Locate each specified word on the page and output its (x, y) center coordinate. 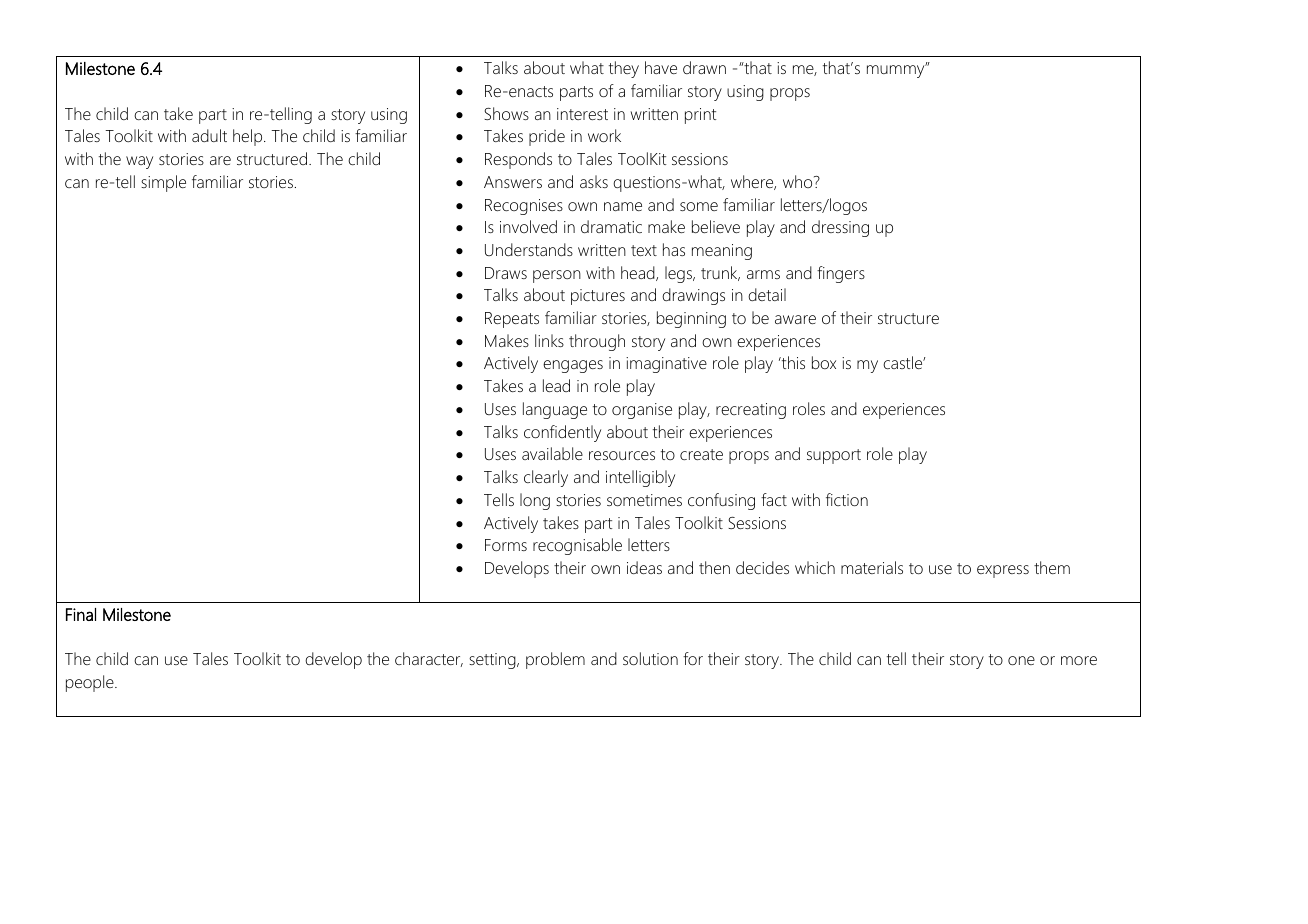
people (91, 683)
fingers (841, 274)
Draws (506, 273)
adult (209, 135)
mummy (897, 70)
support (834, 456)
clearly (546, 478)
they (624, 69)
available (552, 453)
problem (555, 660)
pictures (598, 297)
